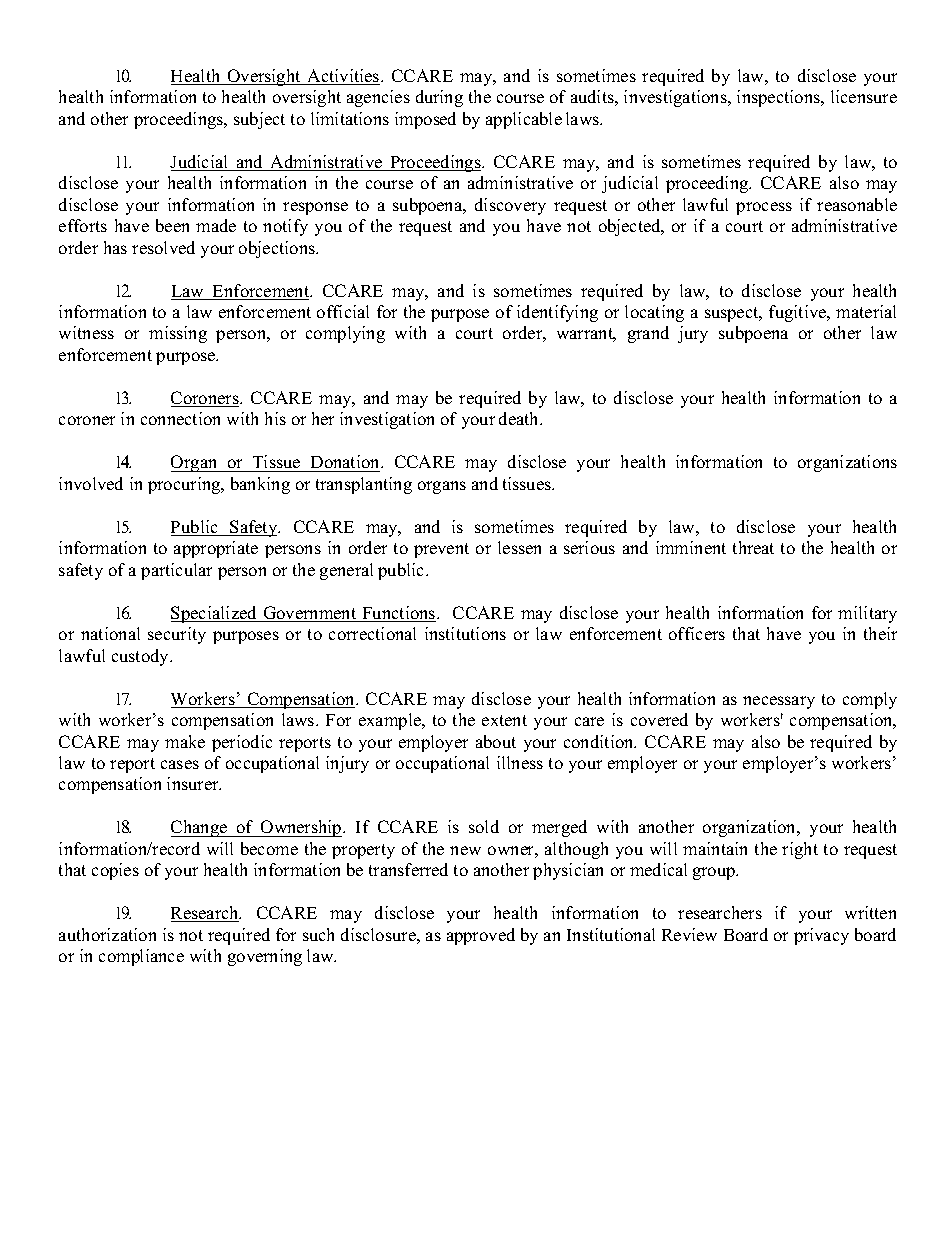 The height and width of the image is (1233, 952). I want to click on threat, so click(753, 547).
